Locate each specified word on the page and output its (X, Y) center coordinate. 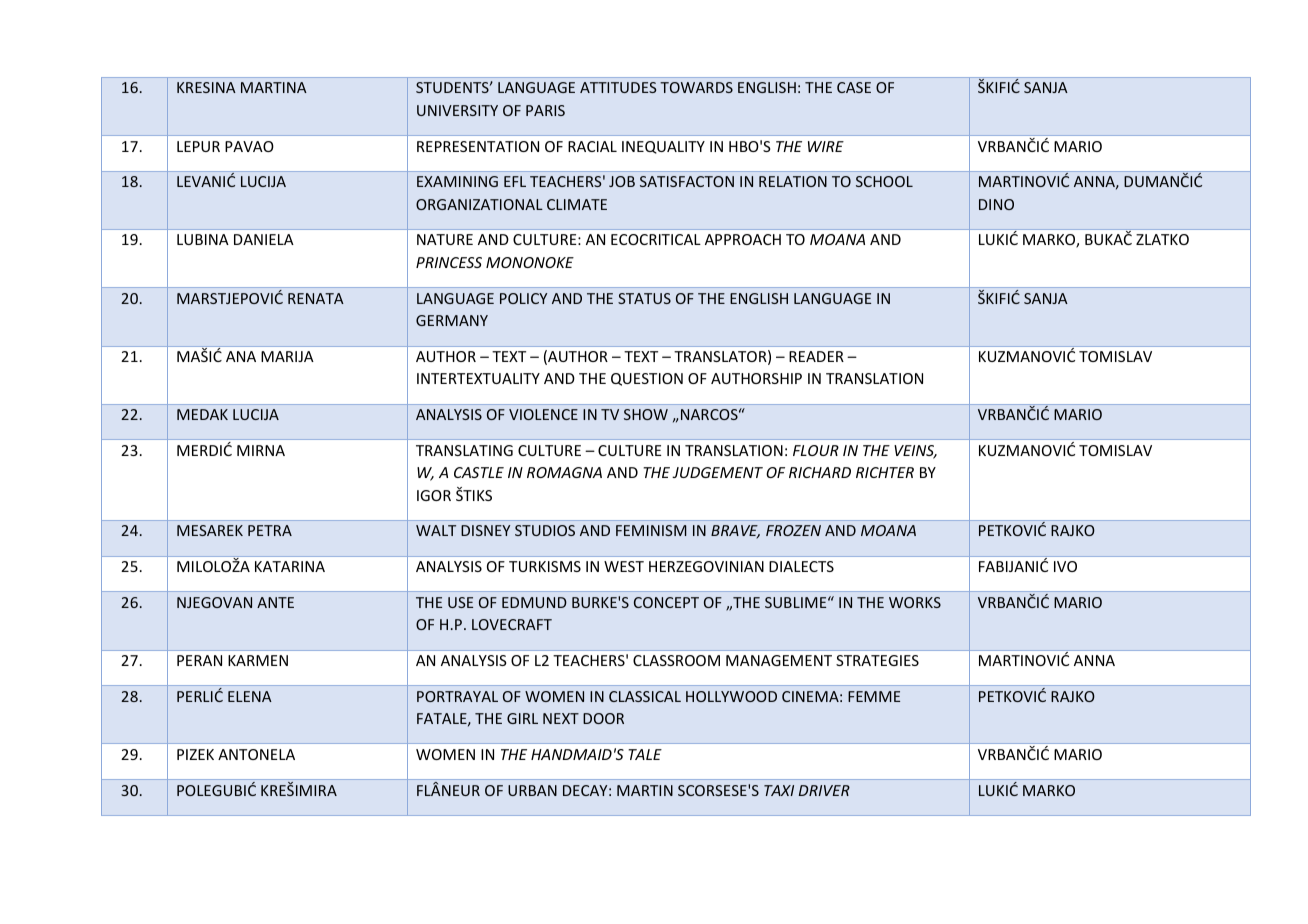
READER (816, 356)
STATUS (644, 298)
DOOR (603, 718)
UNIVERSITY (457, 110)
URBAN (532, 790)
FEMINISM (651, 530)
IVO (1065, 566)
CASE (854, 87)
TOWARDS (696, 87)
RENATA (316, 298)
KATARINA (290, 566)
